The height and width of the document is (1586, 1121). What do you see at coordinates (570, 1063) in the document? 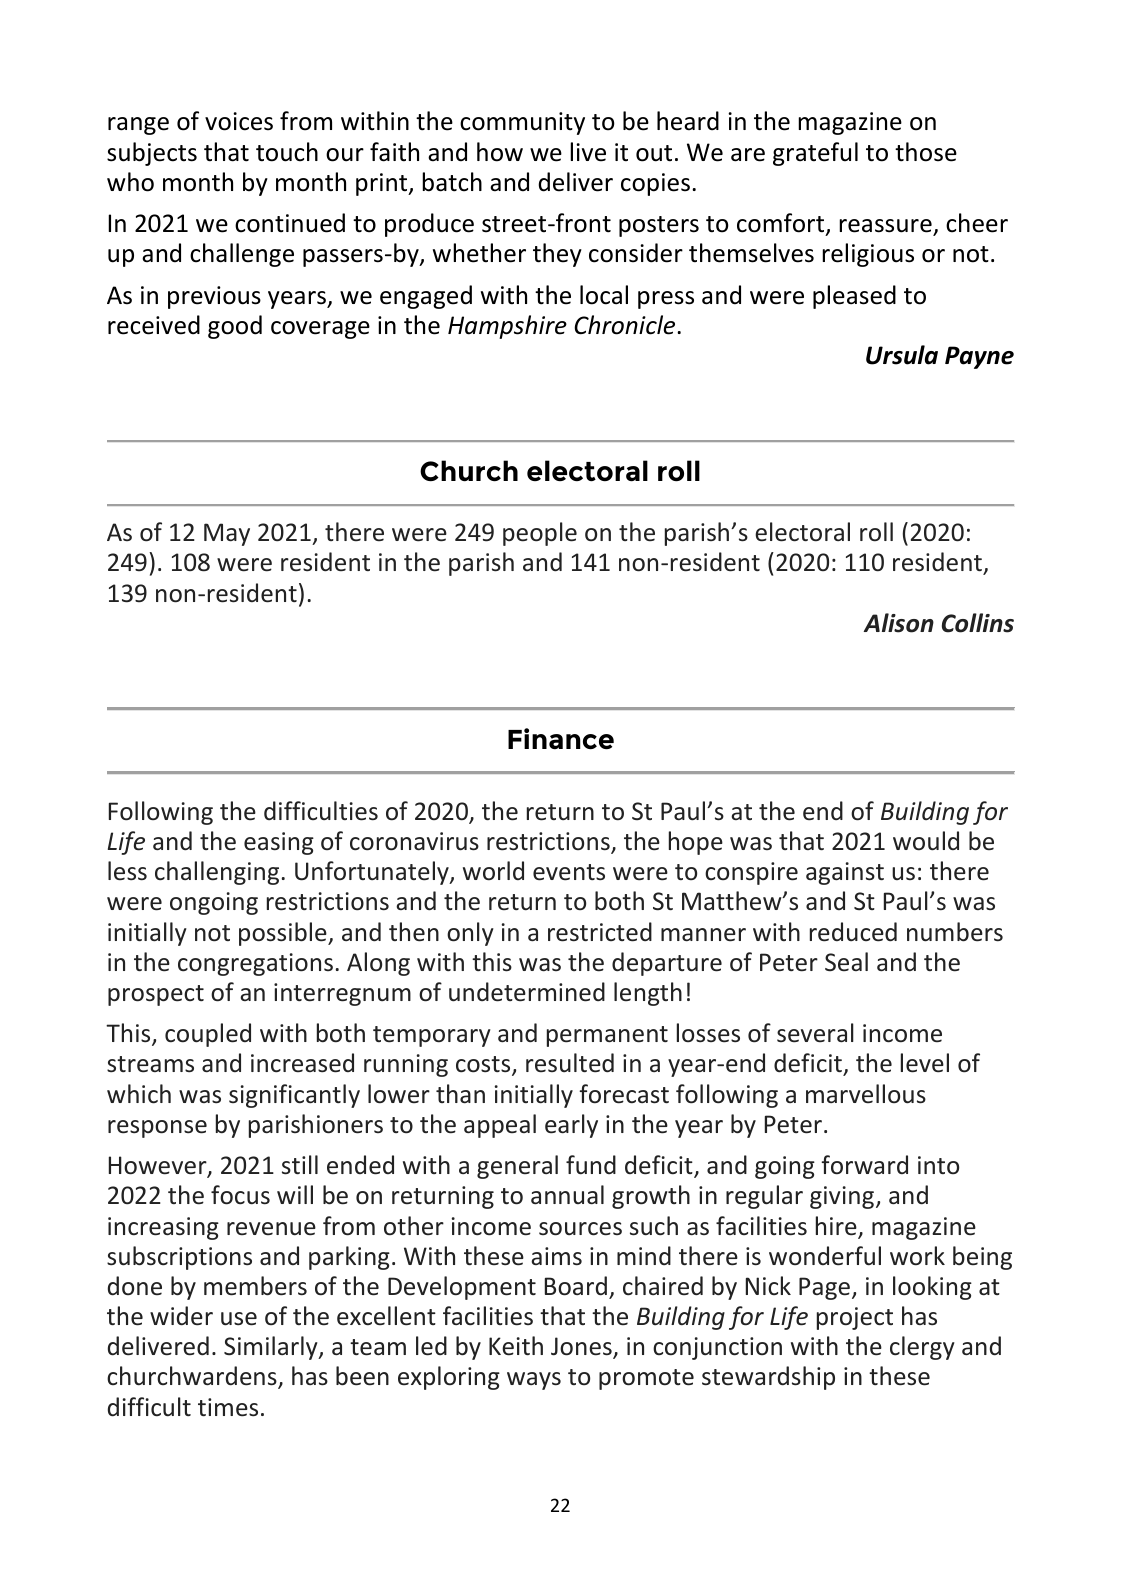
I see `resulted` at bounding box center [570, 1063].
